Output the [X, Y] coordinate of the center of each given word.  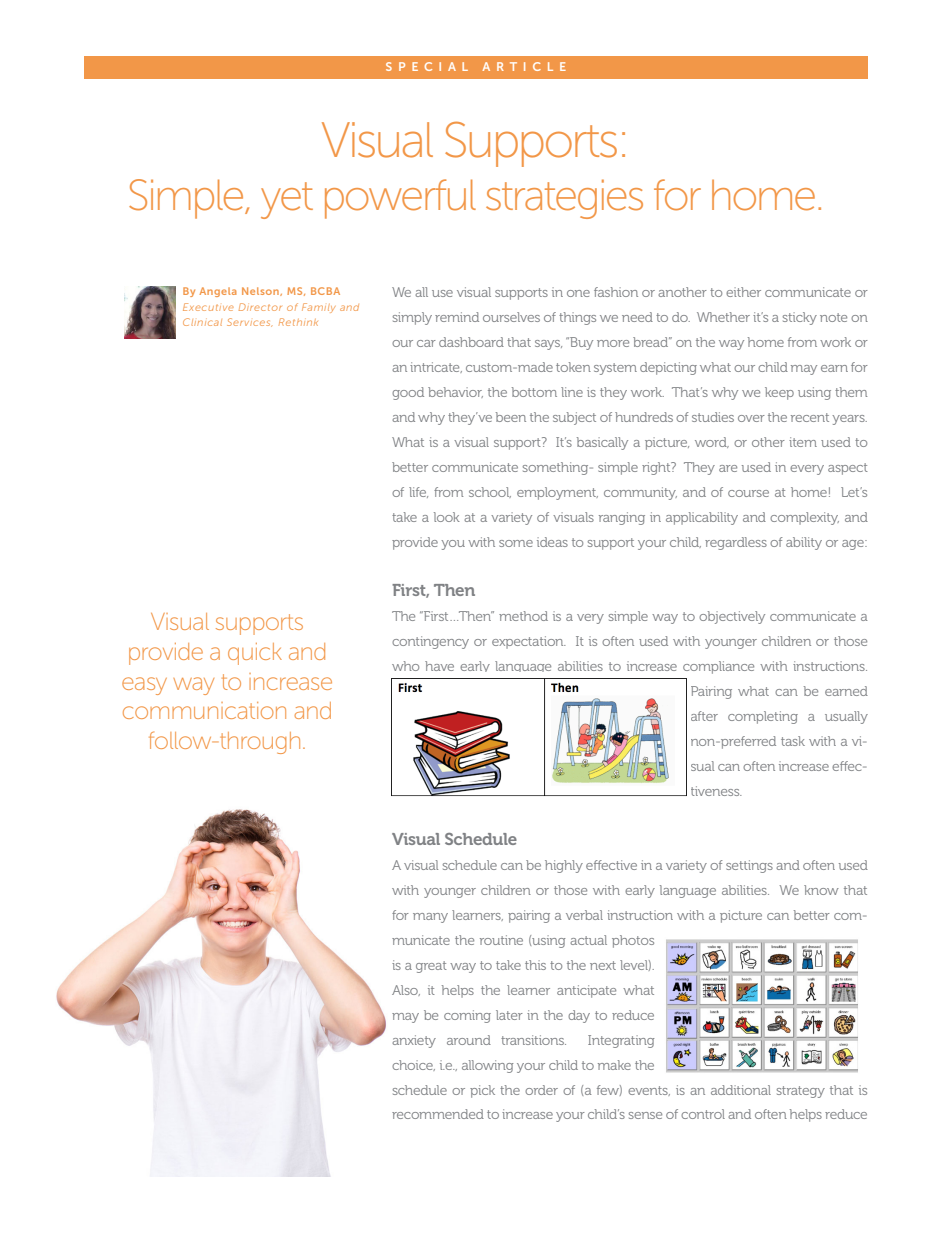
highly [564, 866]
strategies [564, 199]
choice [413, 1065]
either [743, 292]
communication [204, 710]
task [793, 741]
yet [287, 200]
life [418, 492]
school [490, 492]
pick [482, 1091]
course [748, 493]
